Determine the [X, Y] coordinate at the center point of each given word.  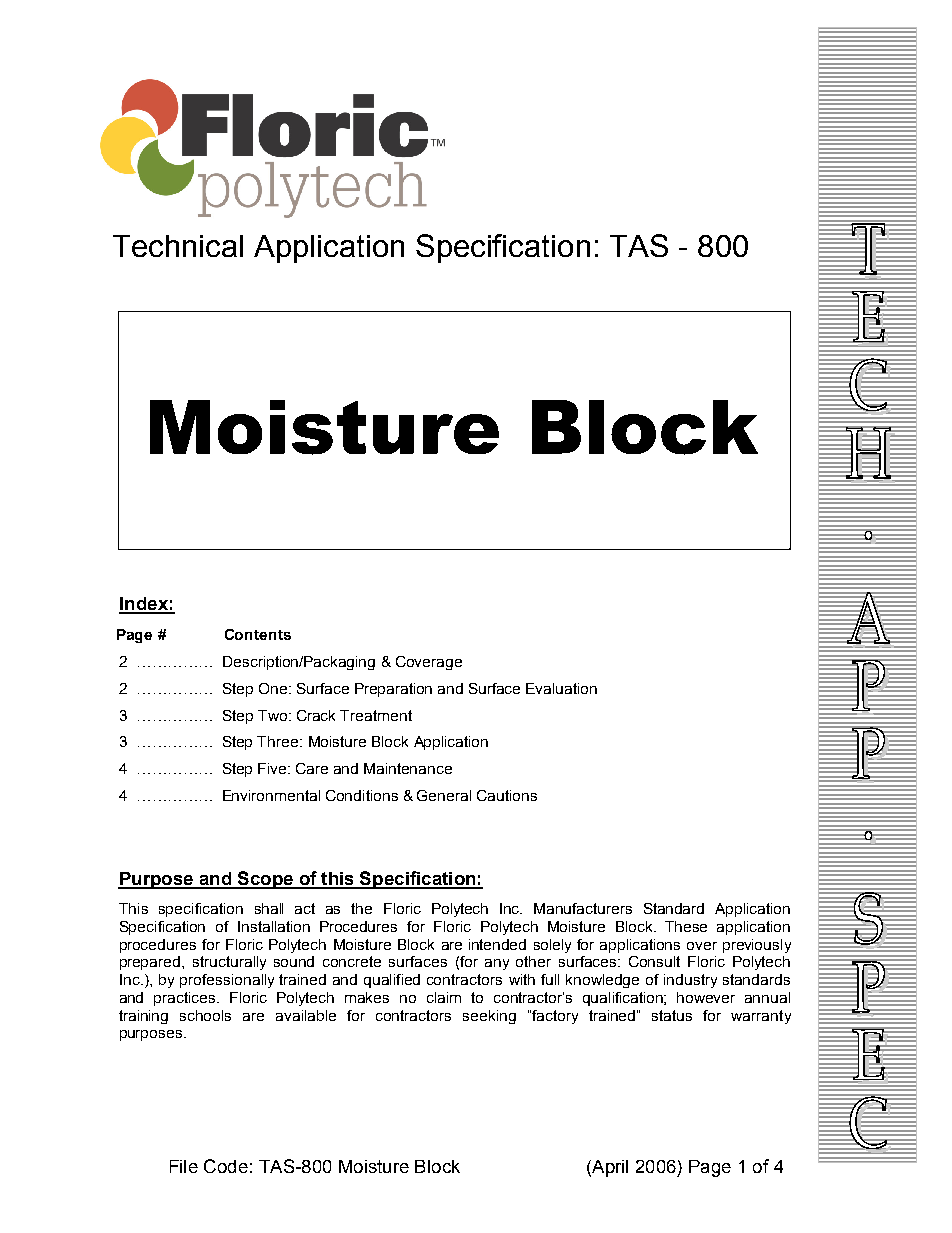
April [609, 1168]
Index [144, 605]
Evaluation [561, 688]
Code [226, 1166]
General [444, 795]
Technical [178, 246]
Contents [258, 634]
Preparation [393, 690]
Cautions [507, 795]
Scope [265, 880]
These [686, 926]
